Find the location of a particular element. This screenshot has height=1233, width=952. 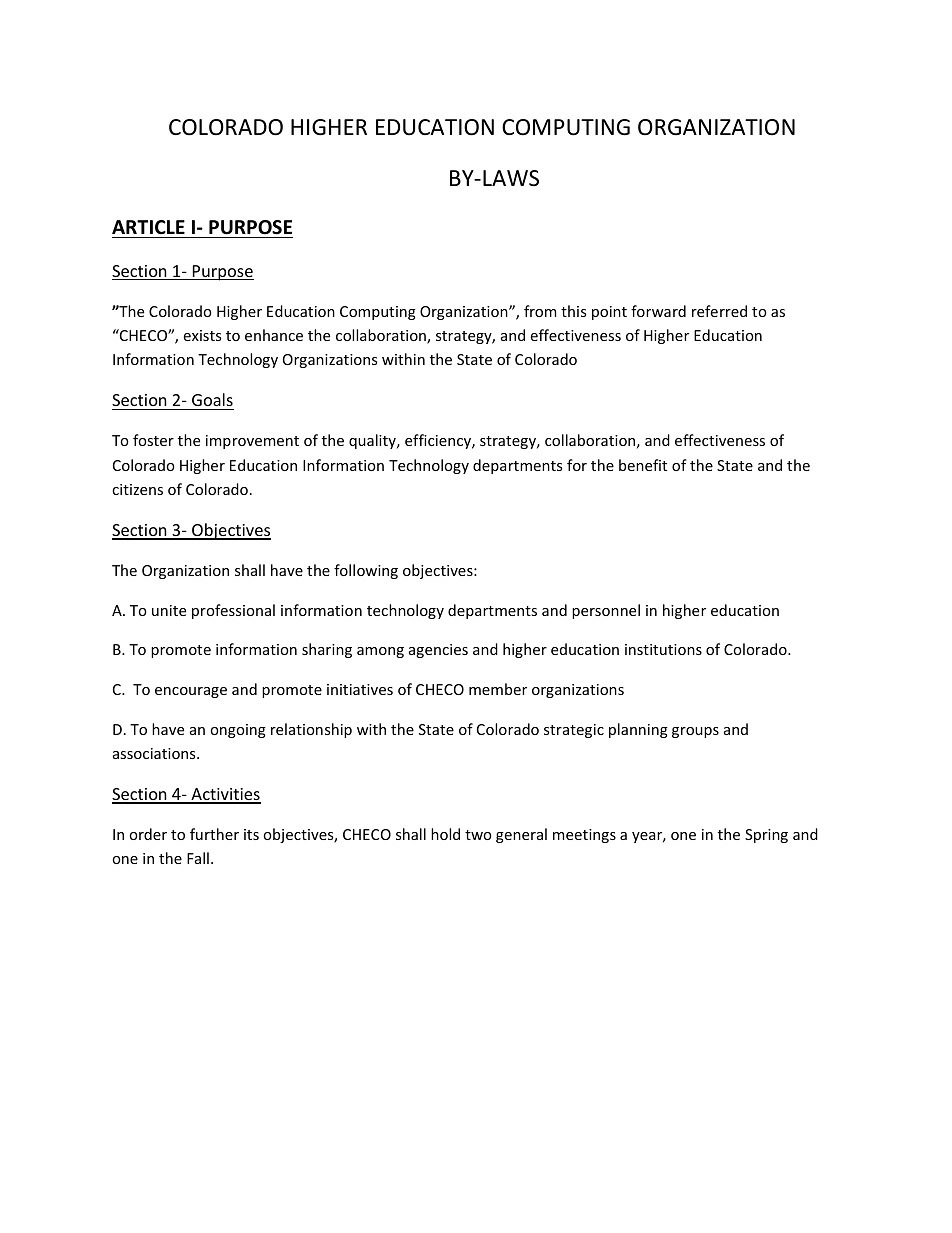

benefit is located at coordinates (643, 465).
